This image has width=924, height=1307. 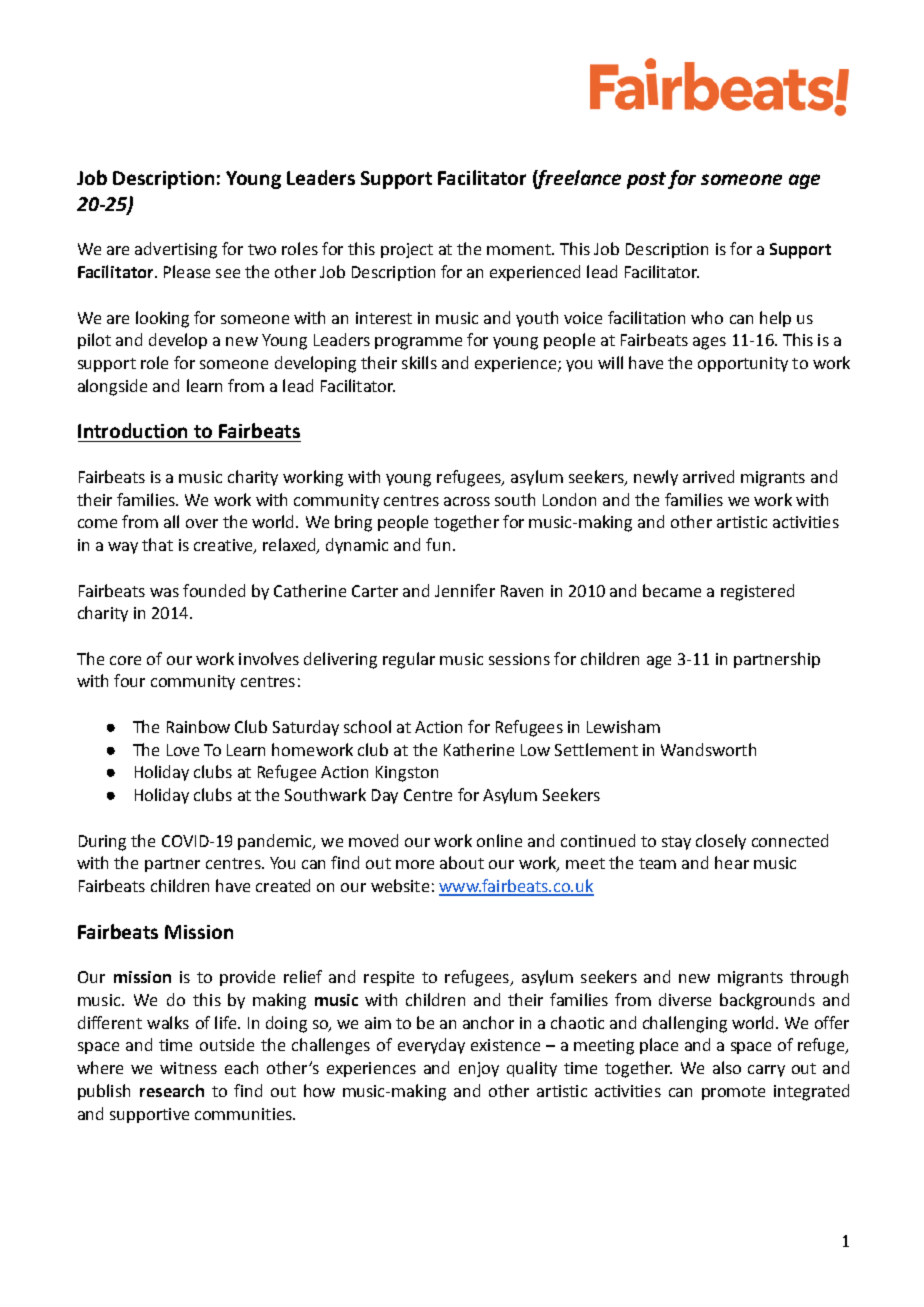 What do you see at coordinates (409, 660) in the image?
I see `regular` at bounding box center [409, 660].
